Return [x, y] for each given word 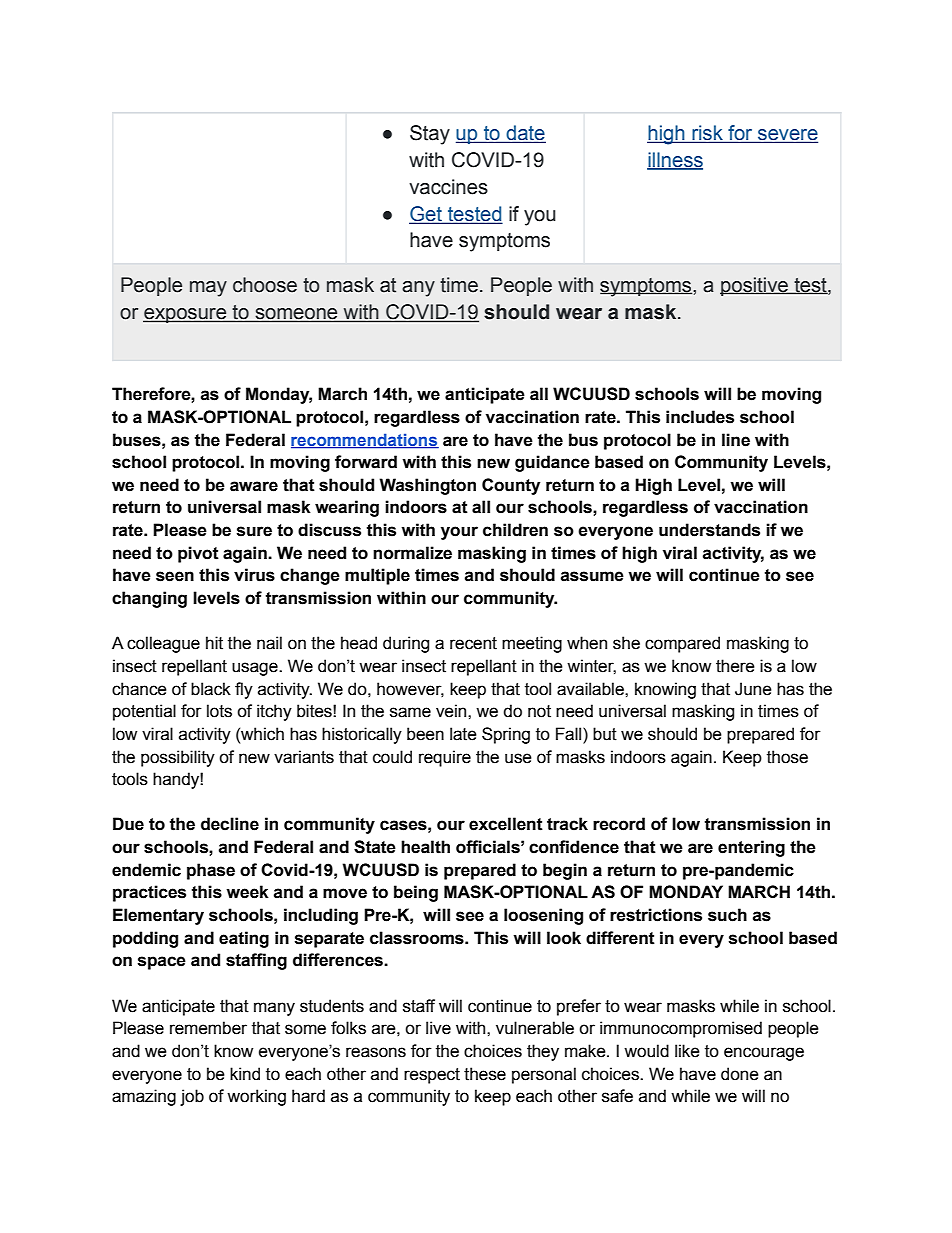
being [416, 893]
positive [755, 286]
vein [452, 711]
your [459, 533]
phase [211, 871]
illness [675, 161]
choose [265, 285]
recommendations [365, 440]
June [753, 689]
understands [709, 530]
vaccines [448, 187]
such [727, 915]
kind [245, 1074]
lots [219, 711]
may [208, 289]
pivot [198, 554]
